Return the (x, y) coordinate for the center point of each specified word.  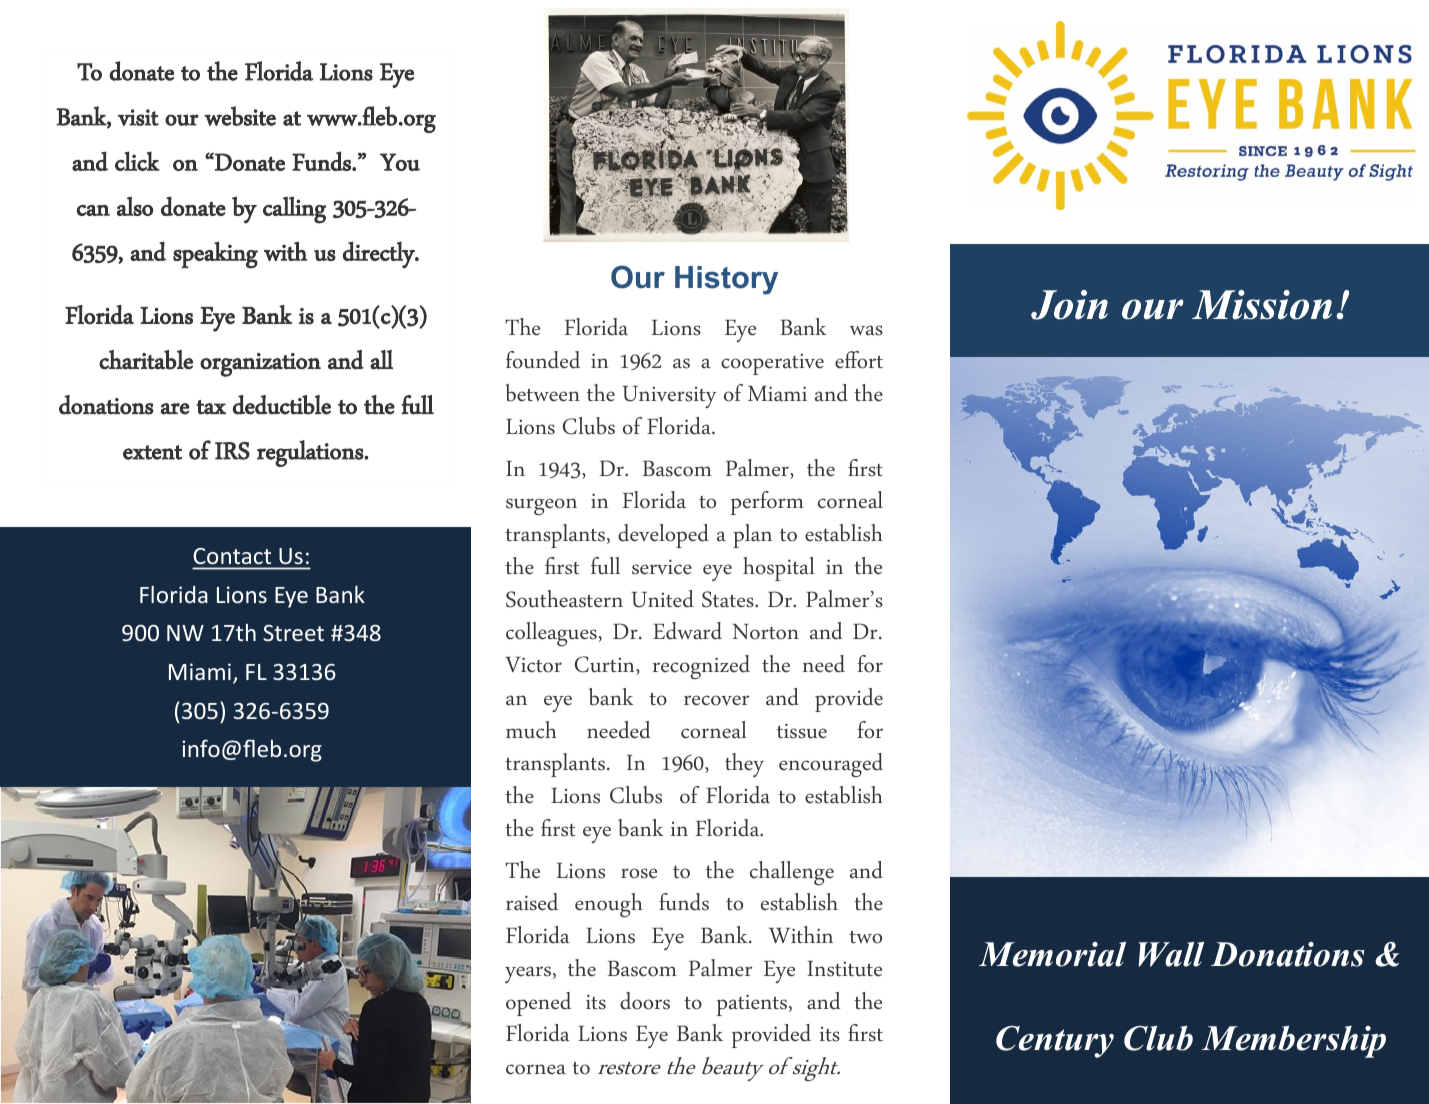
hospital (779, 569)
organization (260, 365)
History (726, 280)
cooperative (772, 364)
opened (538, 1004)
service (662, 567)
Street (293, 633)
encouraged (831, 765)
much (531, 730)
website (240, 116)
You (400, 162)
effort (859, 360)
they (744, 765)
